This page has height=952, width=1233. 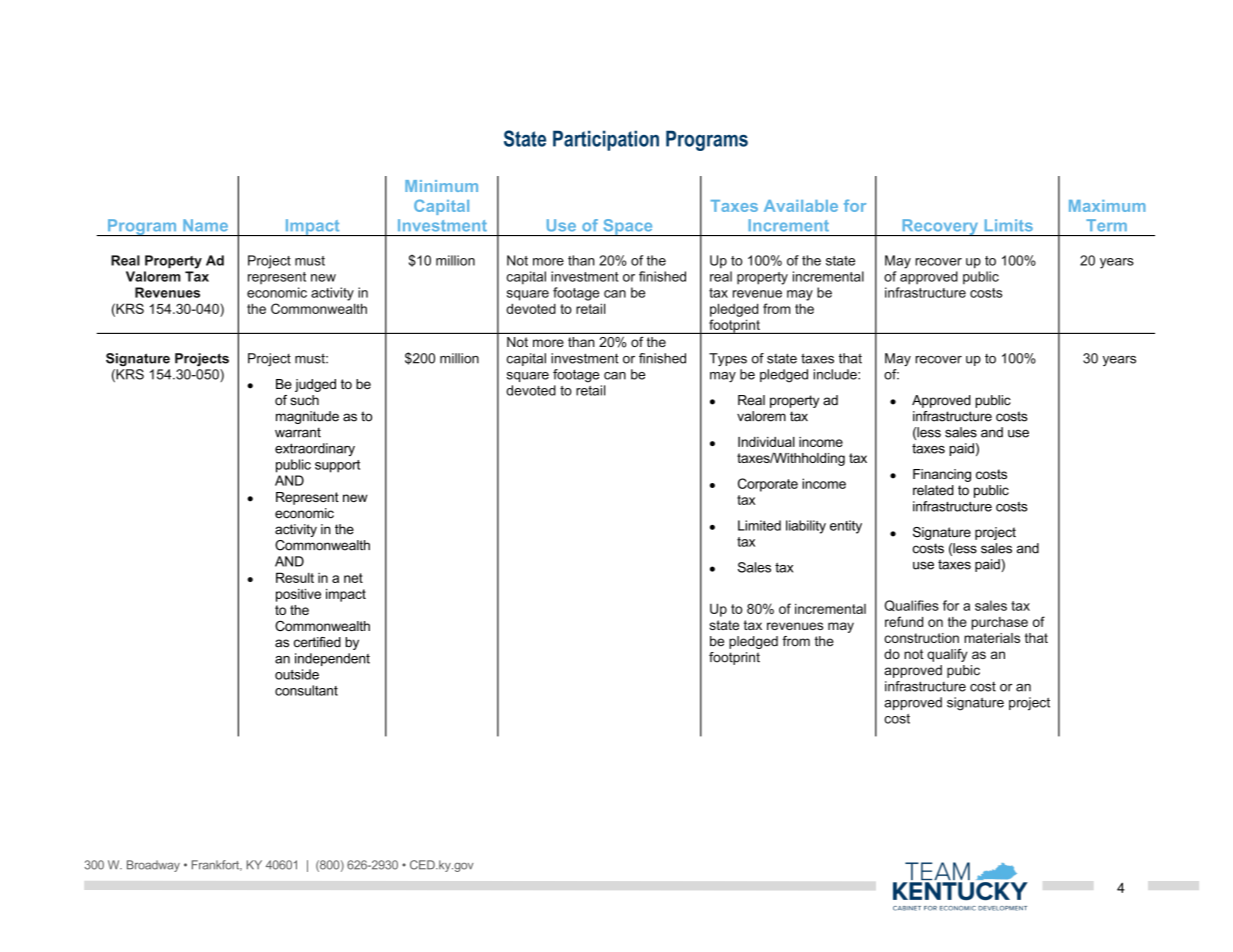 I want to click on include, so click(x=836, y=374).
